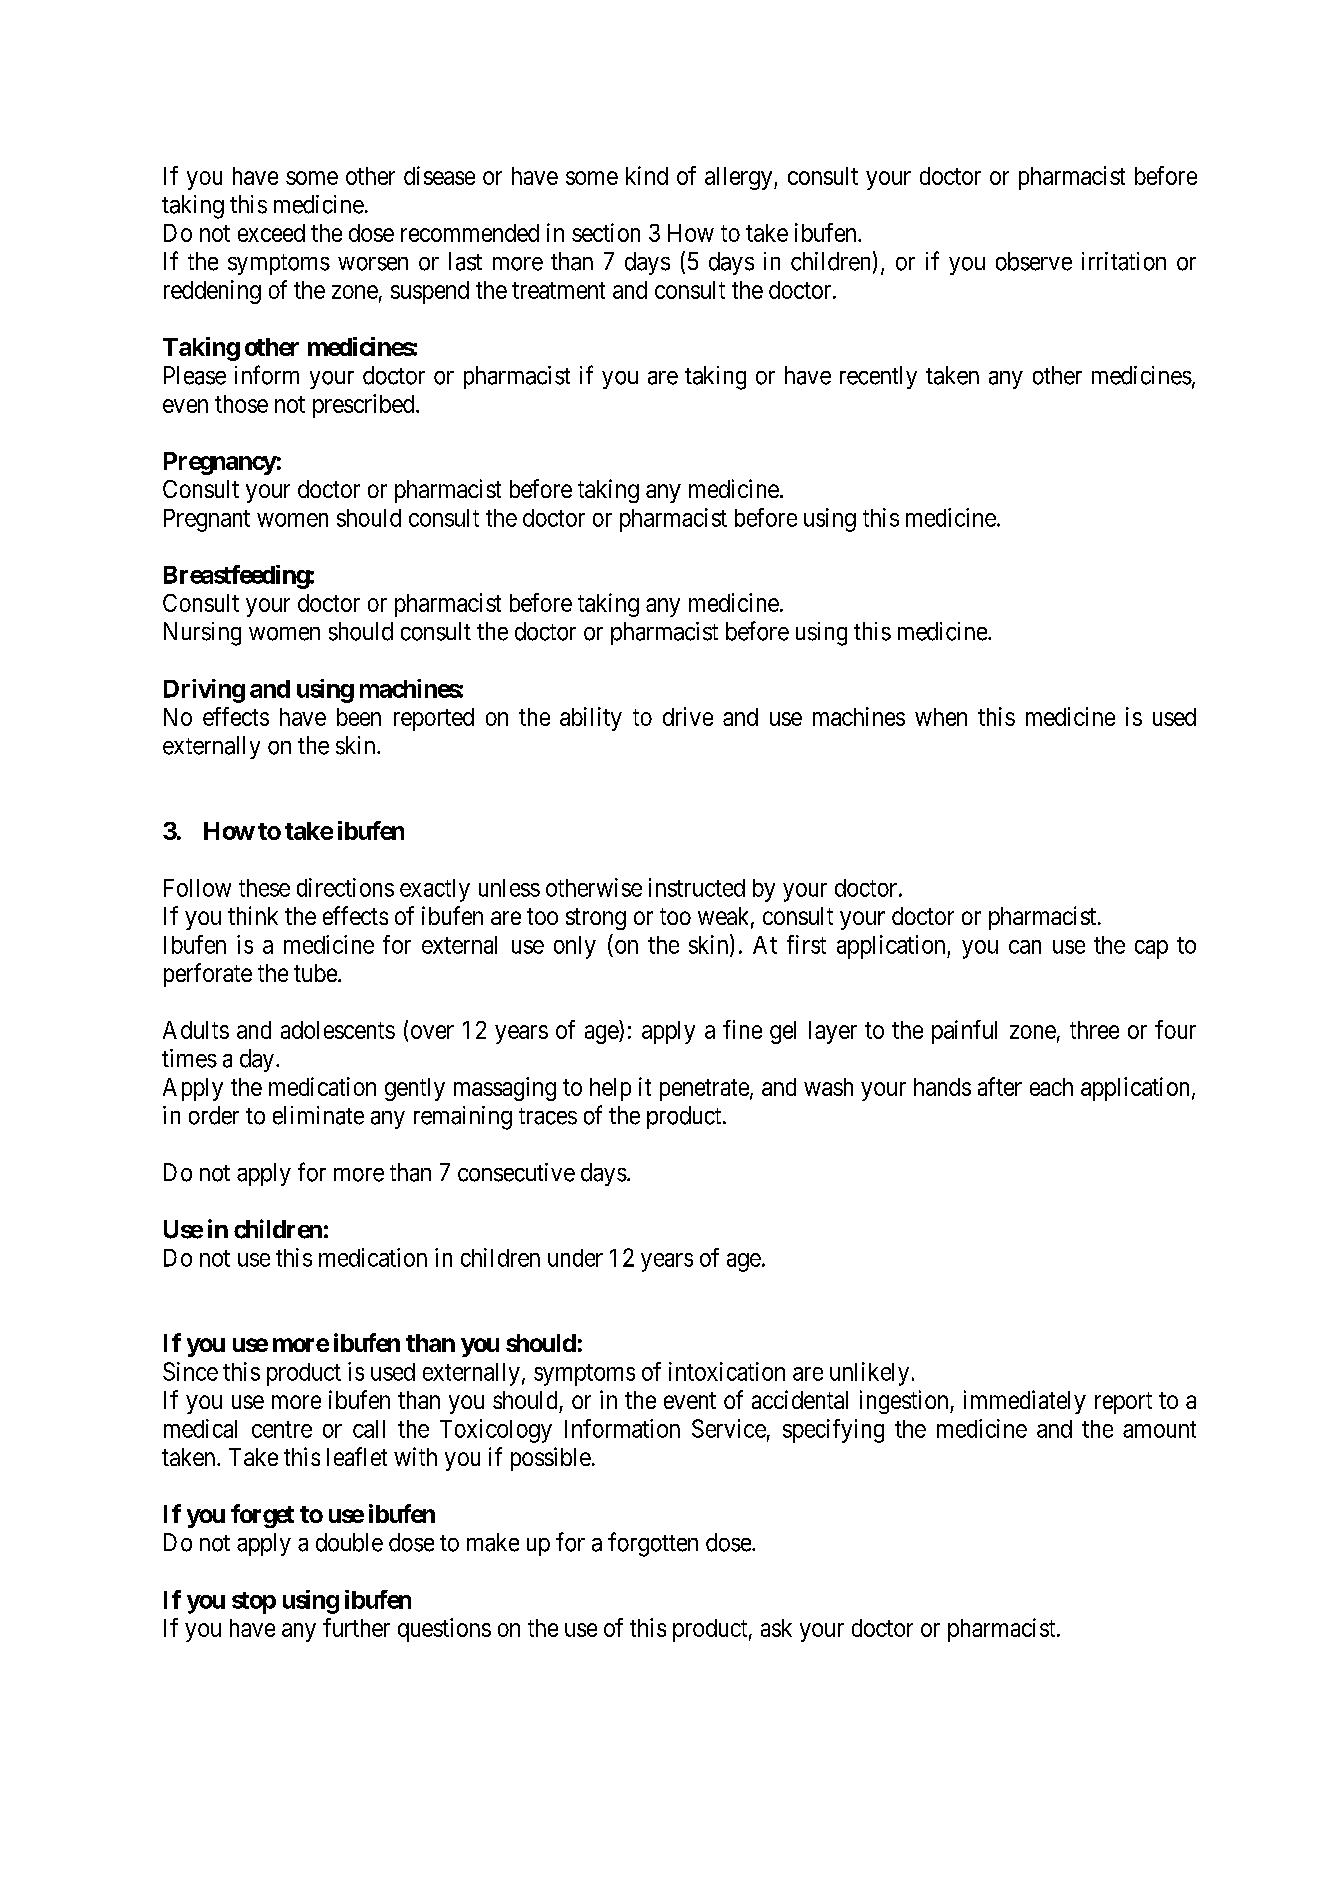 This image has width=1340, height=1895. What do you see at coordinates (688, 716) in the image?
I see `drive` at bounding box center [688, 716].
